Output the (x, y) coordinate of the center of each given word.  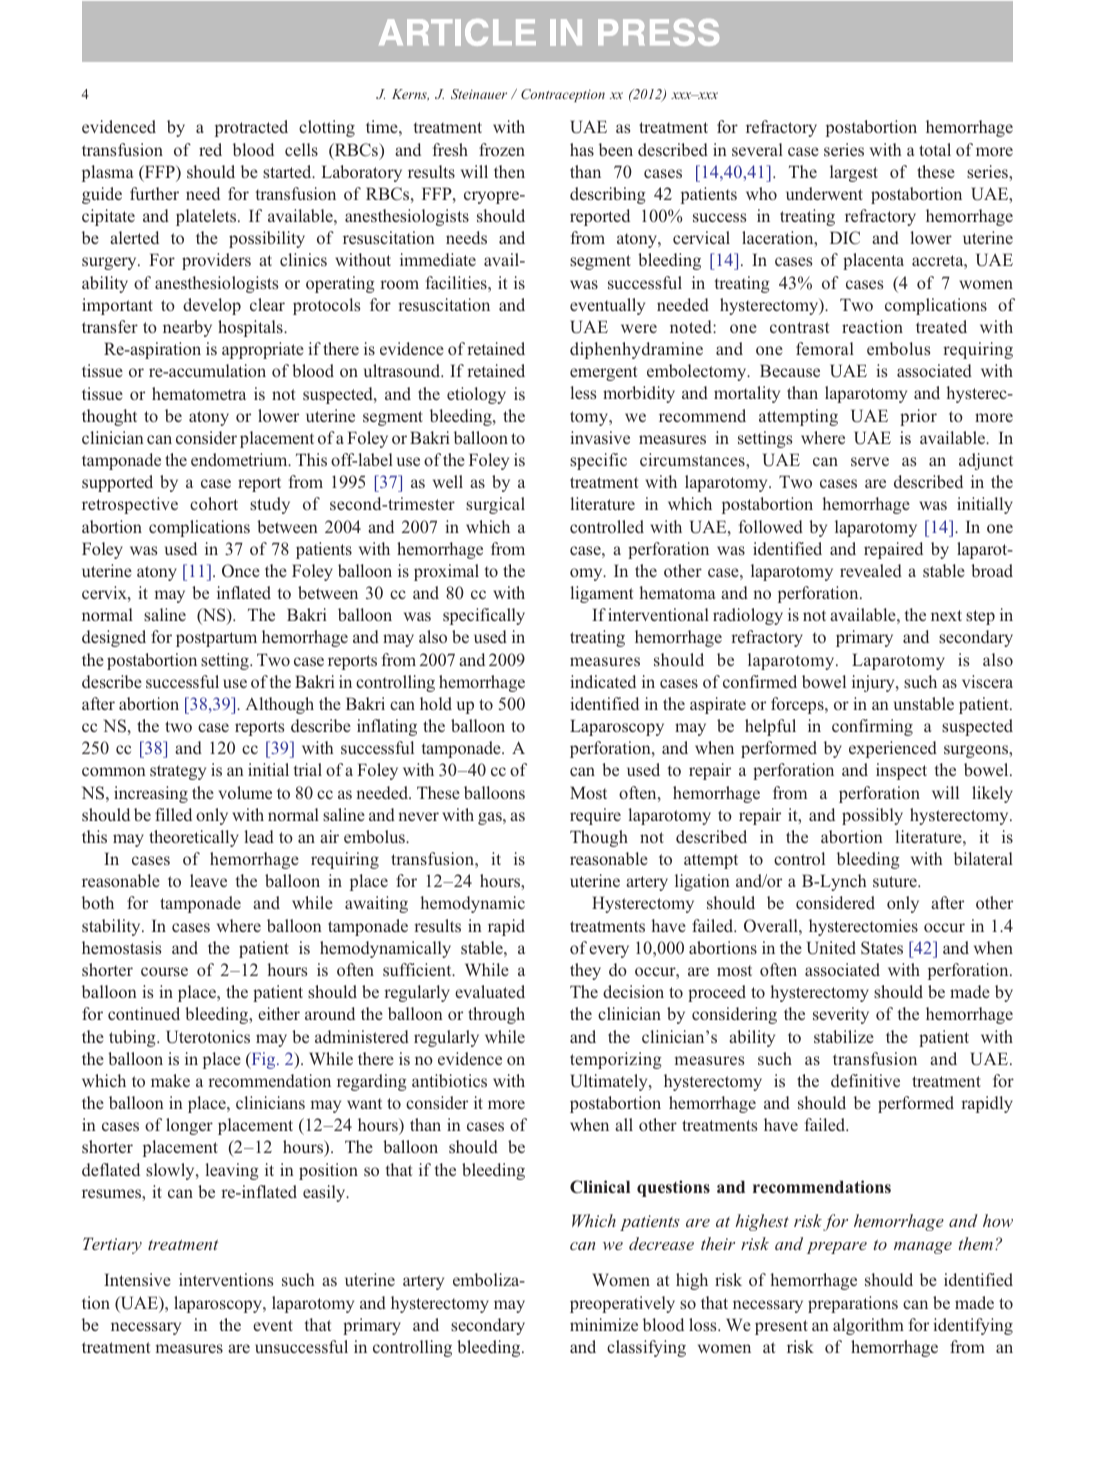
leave (208, 880)
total (935, 149)
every (609, 951)
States (882, 948)
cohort (214, 503)
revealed (871, 570)
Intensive (137, 1279)
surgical (495, 505)
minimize (604, 1324)
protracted (251, 128)
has (582, 149)
